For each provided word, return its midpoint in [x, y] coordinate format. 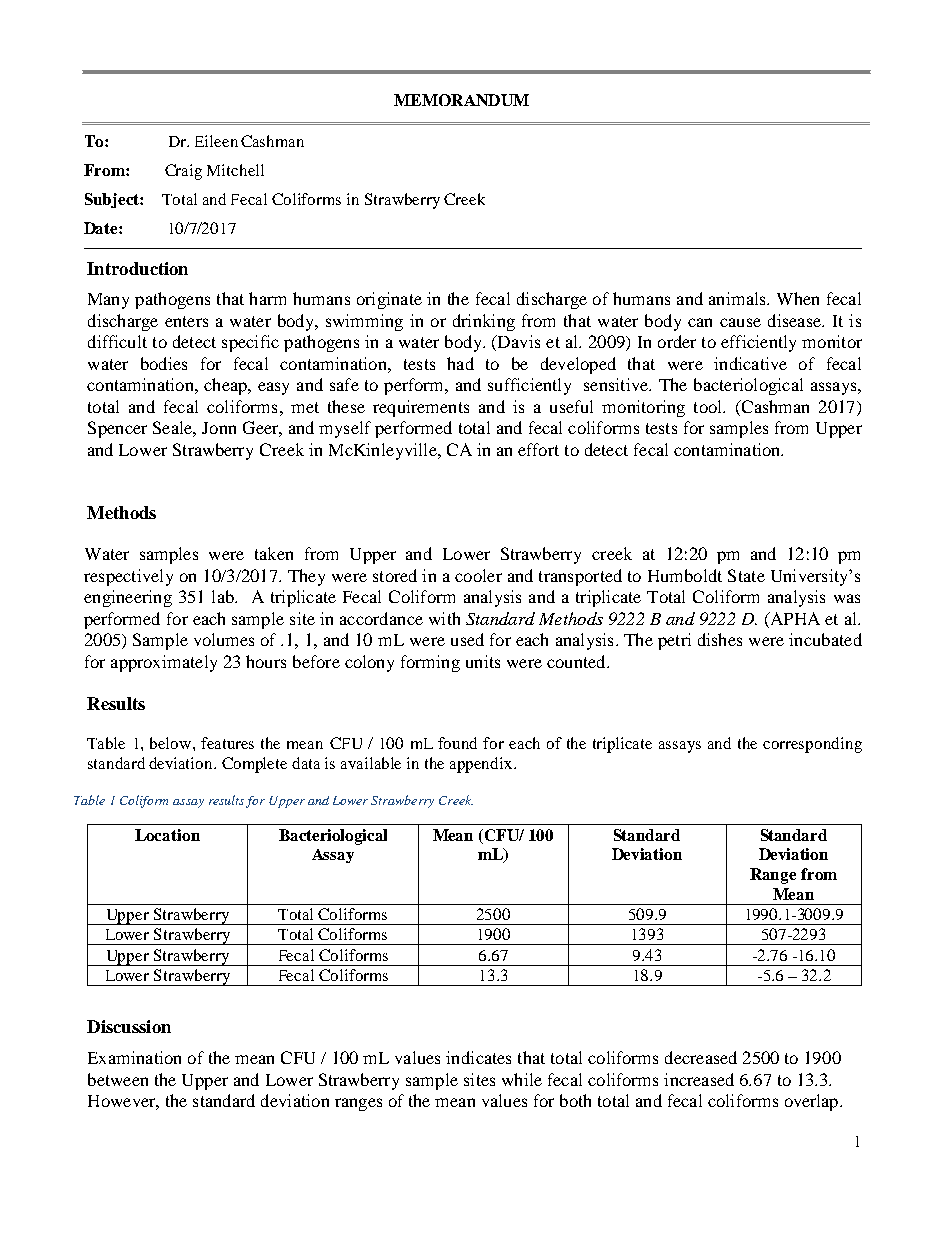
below [172, 743]
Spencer [117, 429]
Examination [134, 1057]
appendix [482, 765]
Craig [183, 172]
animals [738, 298]
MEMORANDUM [461, 100]
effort [538, 449]
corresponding [812, 745]
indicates [478, 1057]
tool [709, 406]
